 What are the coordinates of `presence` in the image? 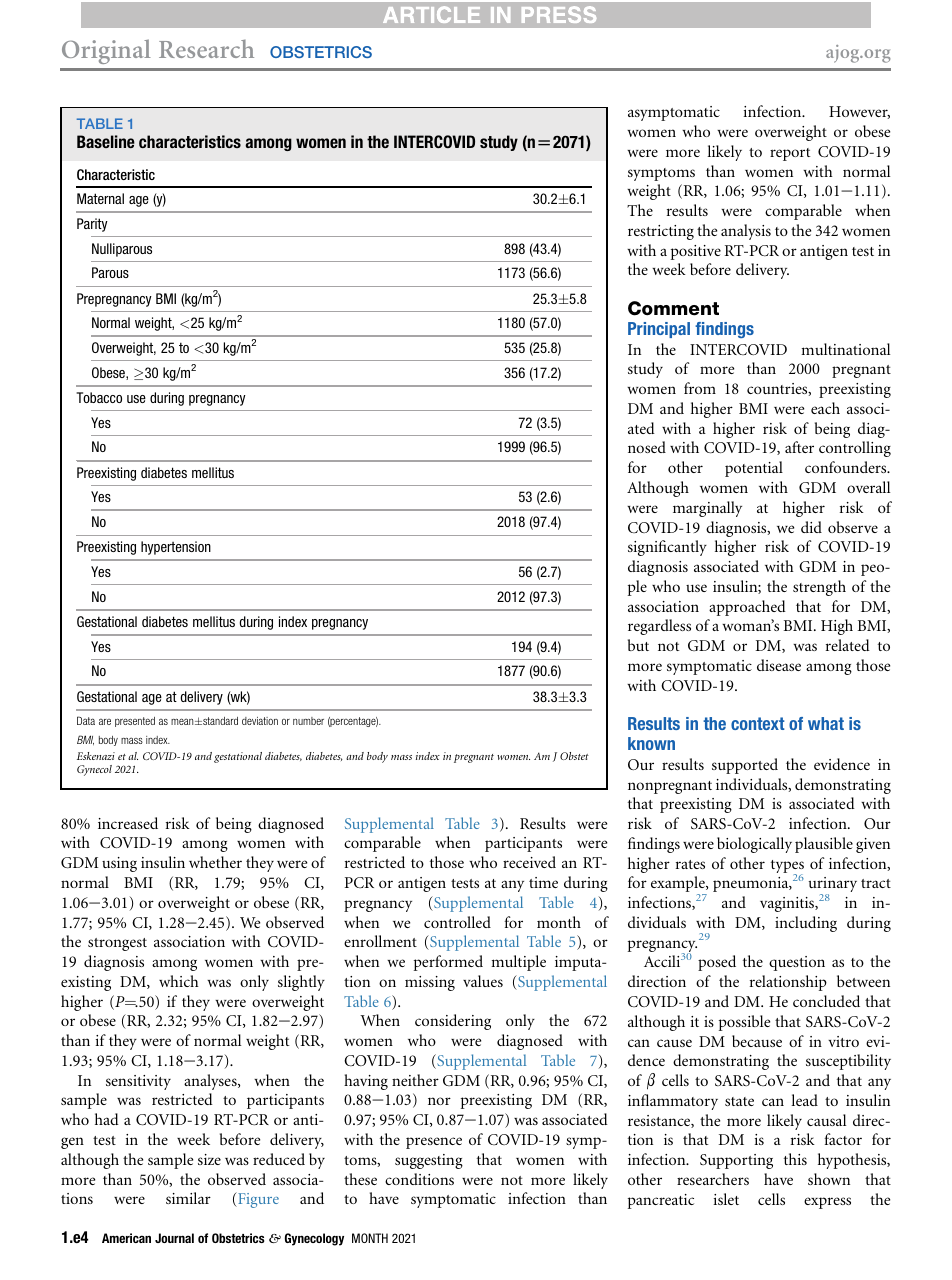 It's located at (434, 1143).
